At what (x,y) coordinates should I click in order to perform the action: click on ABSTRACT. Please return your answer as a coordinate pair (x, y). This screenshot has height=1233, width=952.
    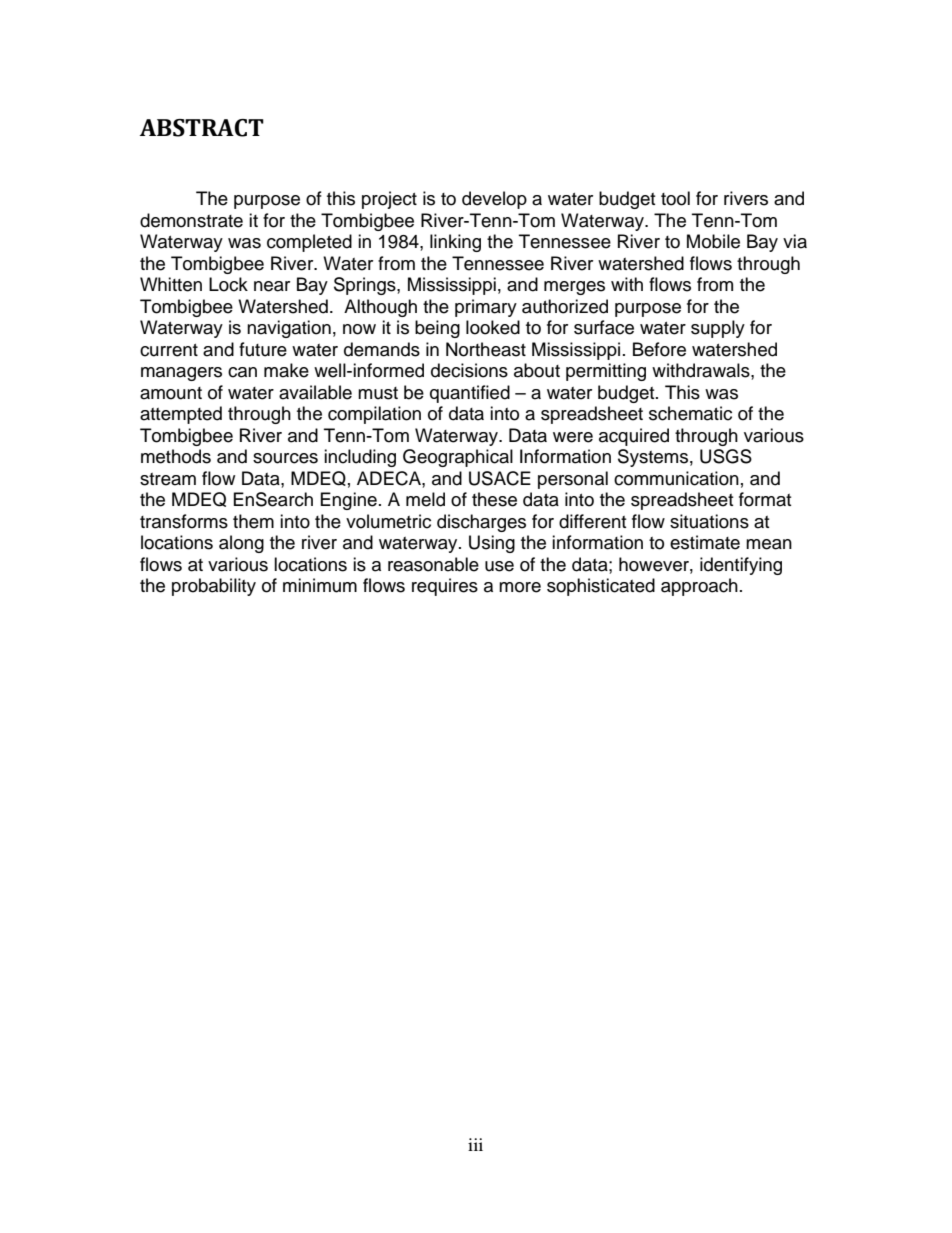
    Looking at the image, I should click on (202, 128).
